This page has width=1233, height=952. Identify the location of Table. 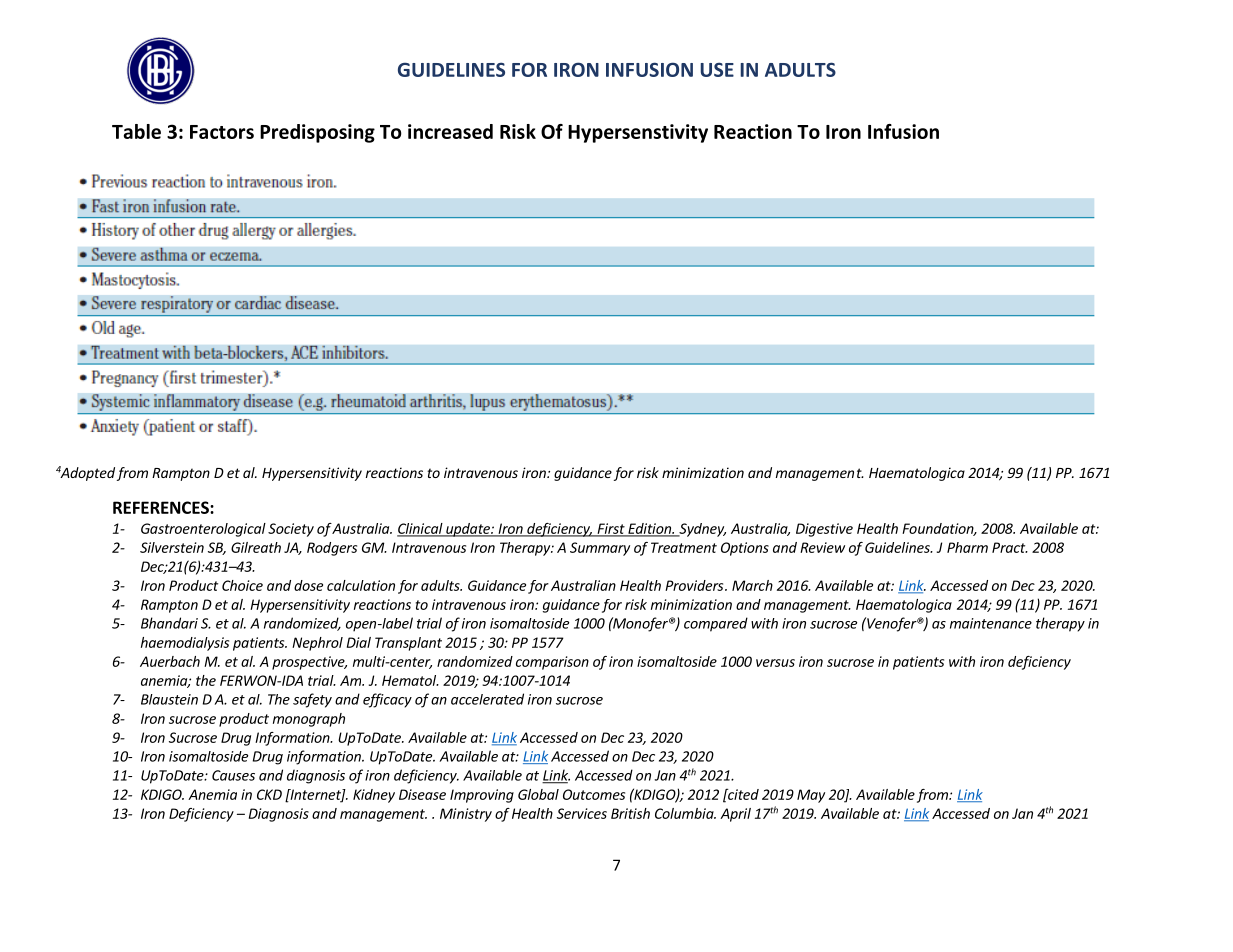
(136, 131).
